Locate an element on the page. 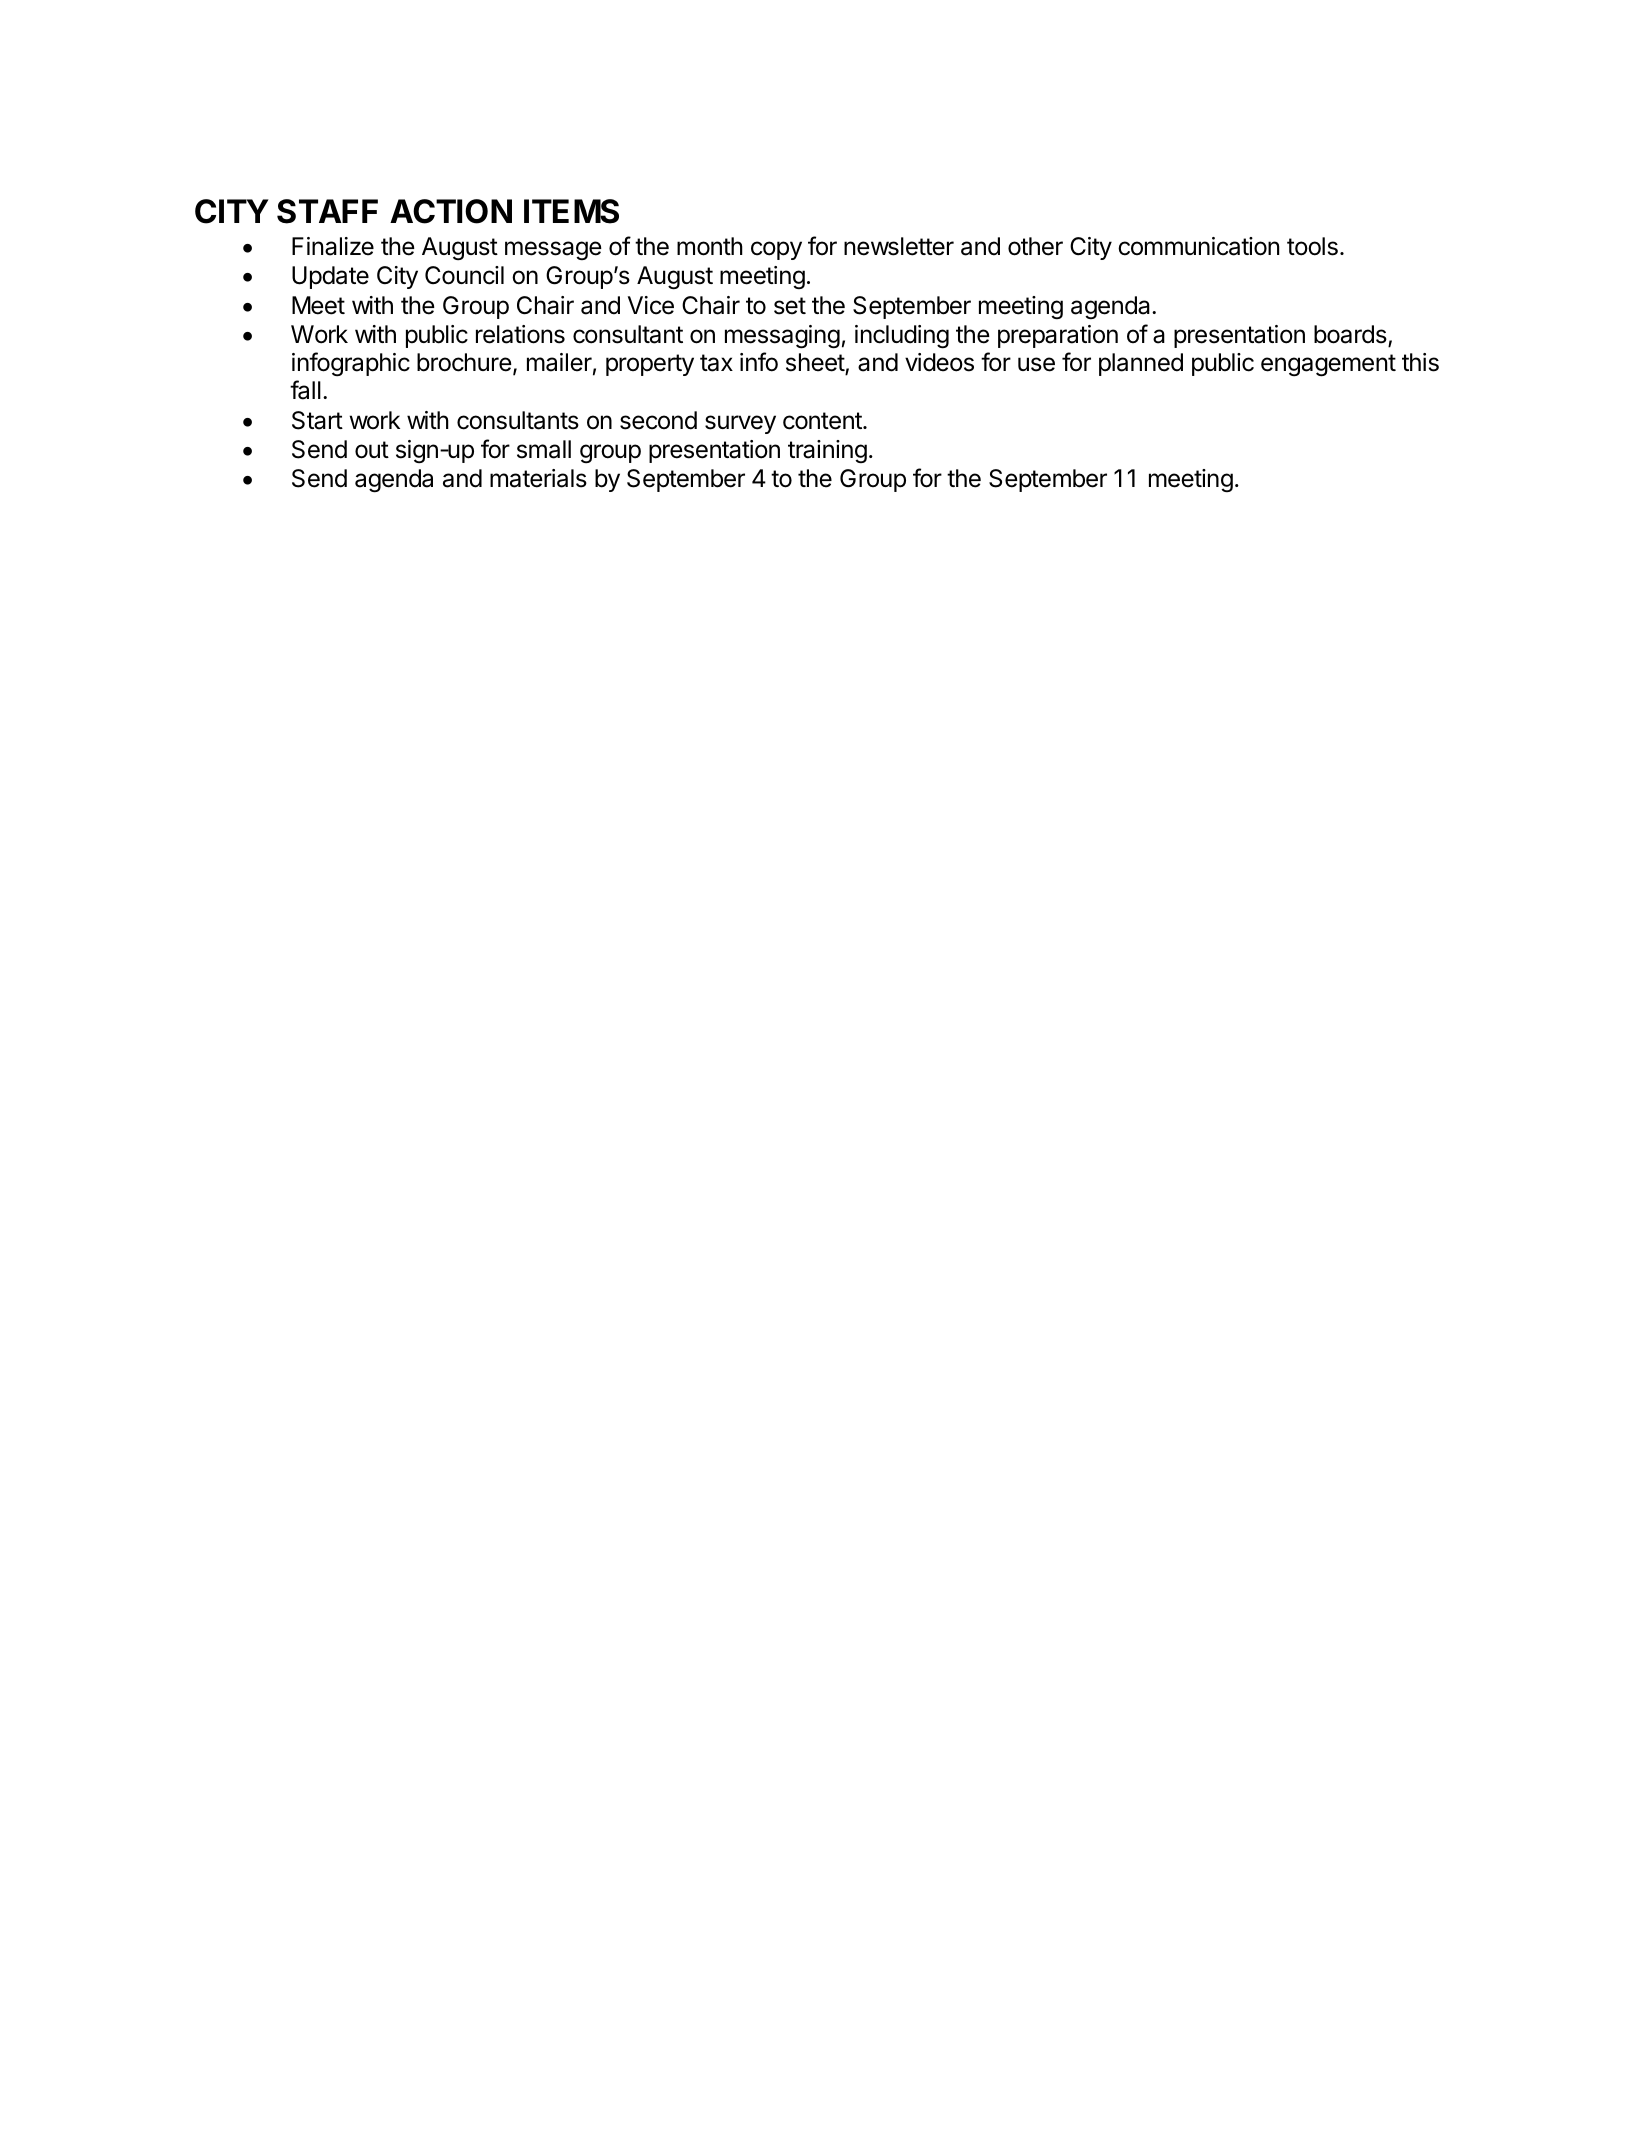  survey is located at coordinates (740, 424).
